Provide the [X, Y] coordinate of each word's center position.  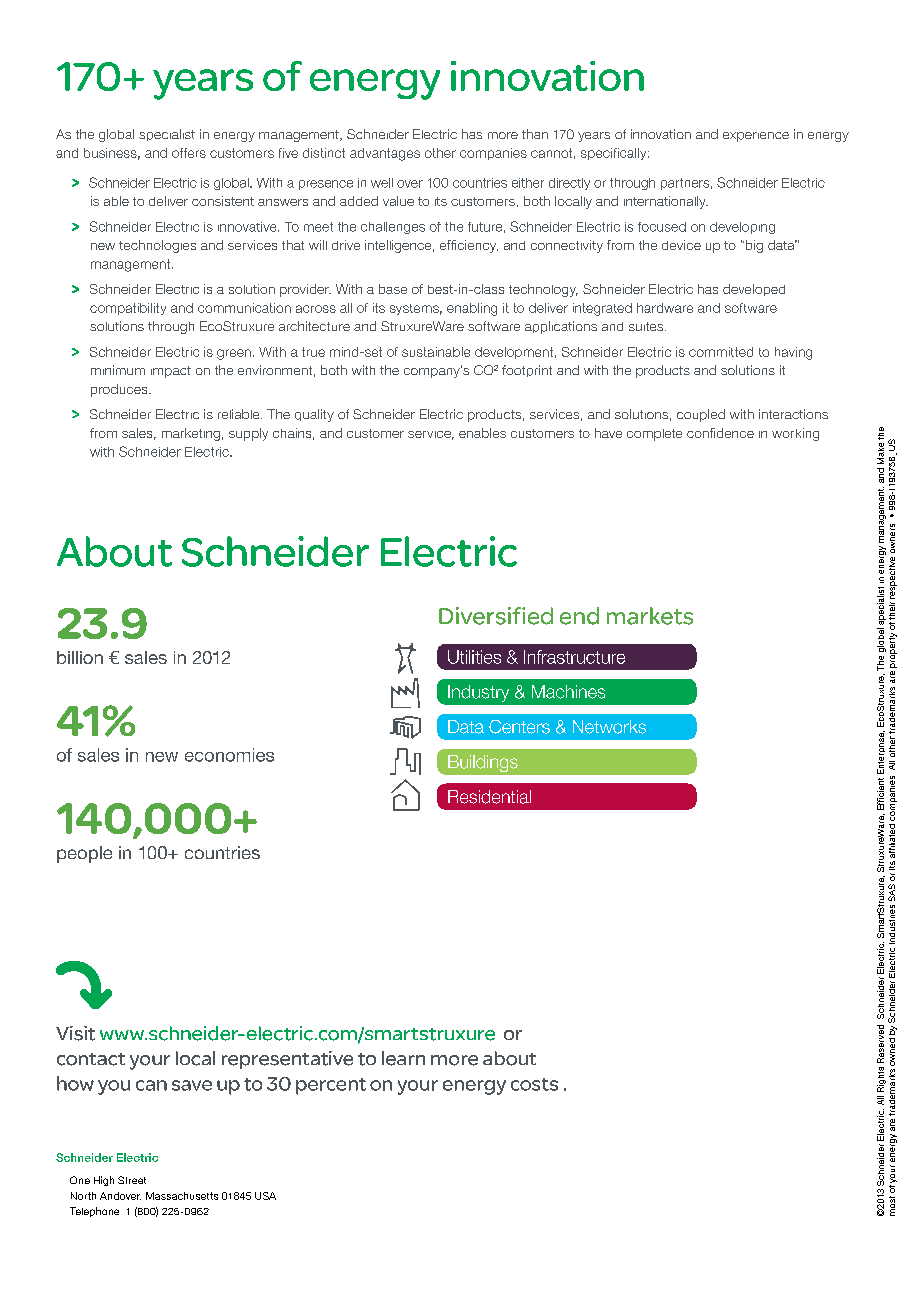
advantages [385, 154]
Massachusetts [182, 1196]
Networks [609, 727]
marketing [191, 434]
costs [534, 1084]
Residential [489, 797]
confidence [720, 433]
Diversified [496, 616]
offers [189, 153]
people [84, 854]
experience [756, 137]
